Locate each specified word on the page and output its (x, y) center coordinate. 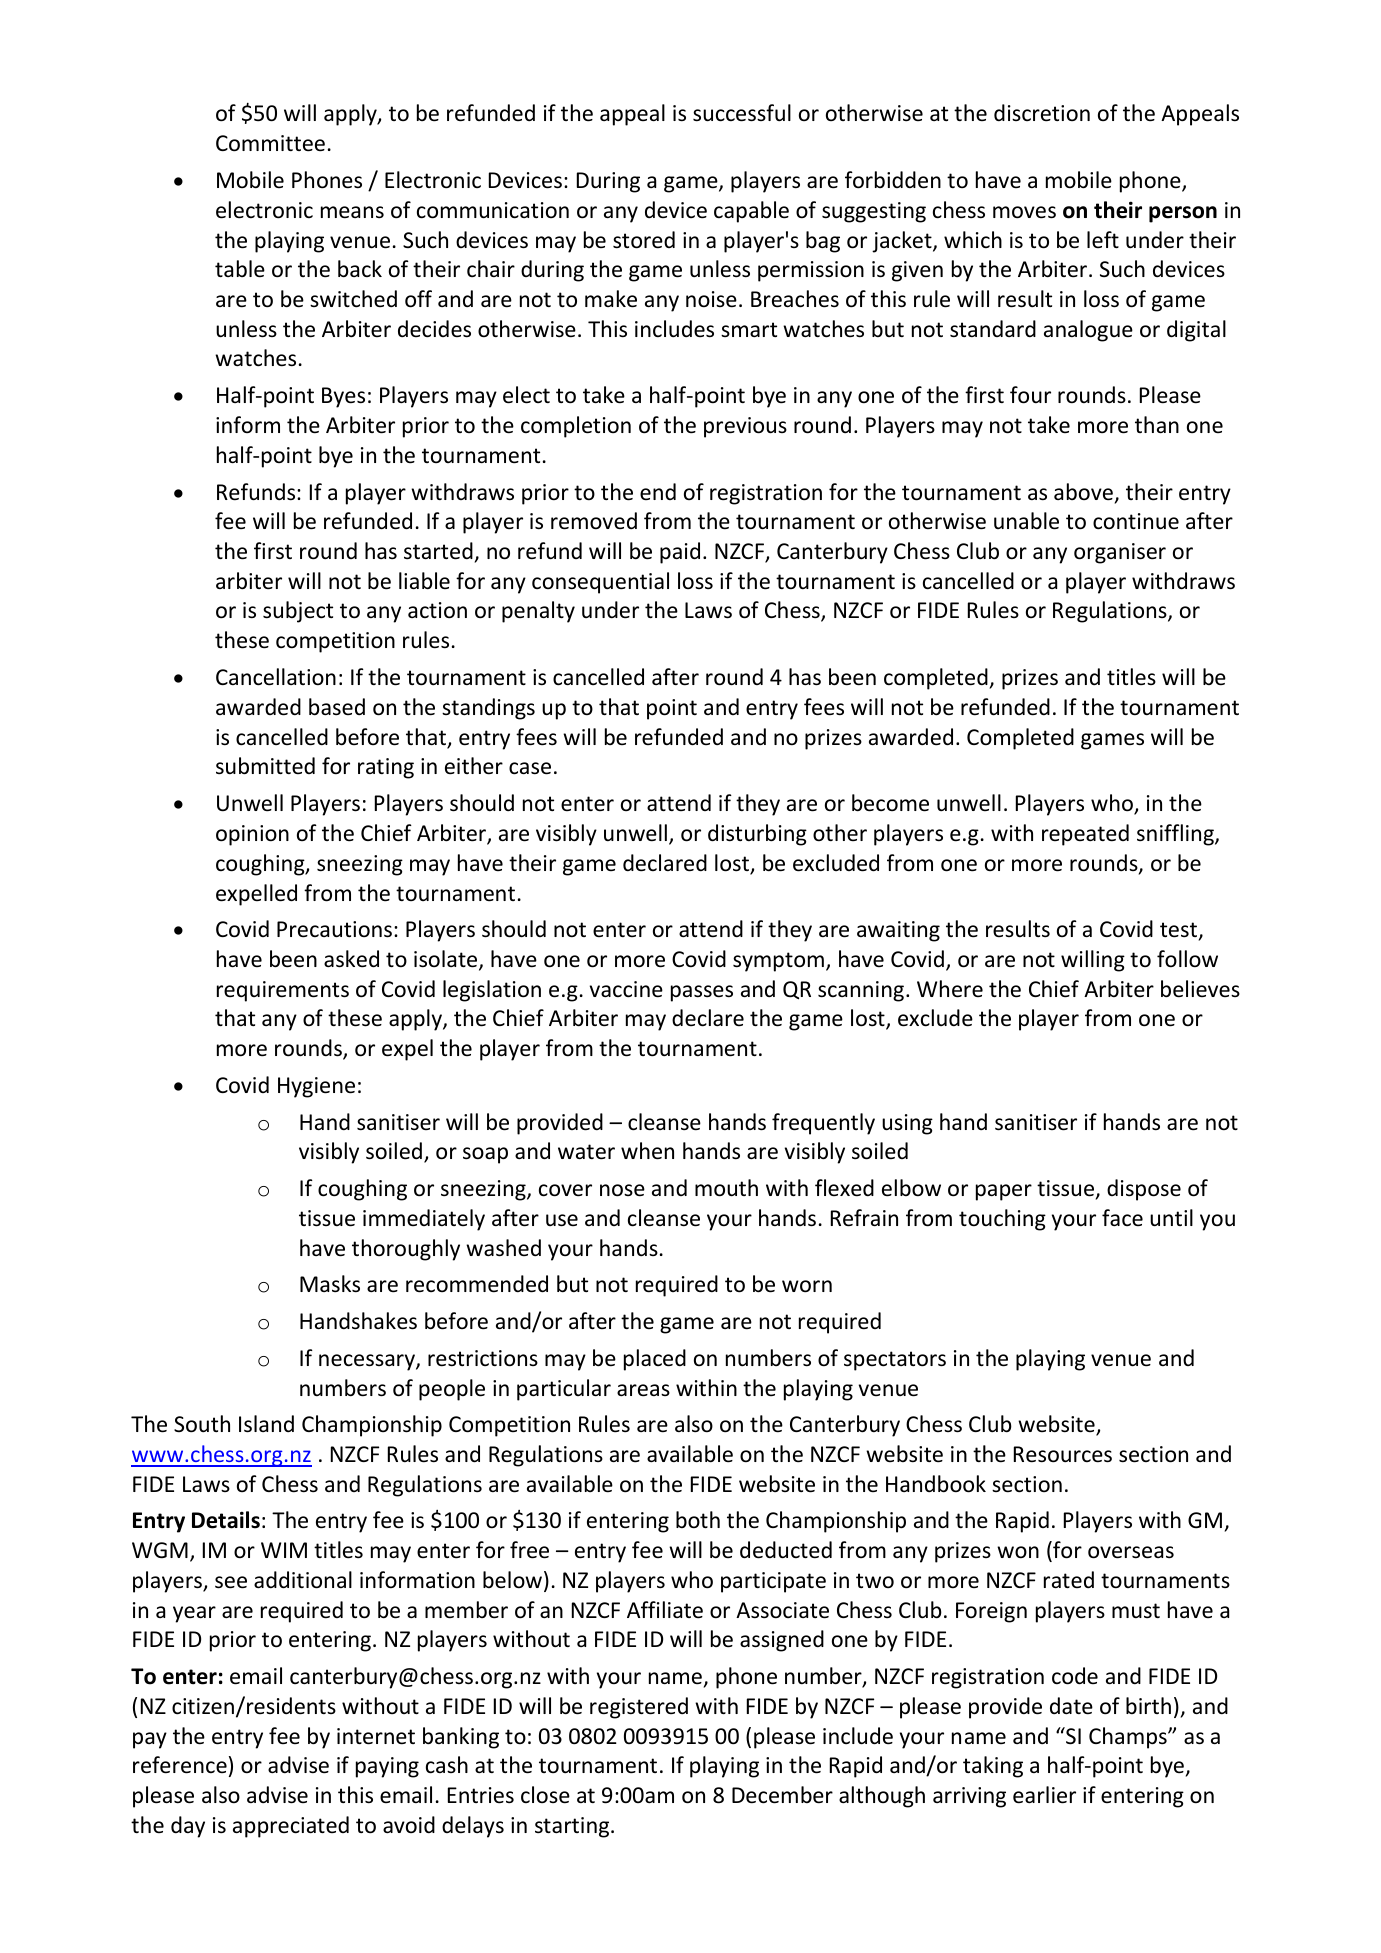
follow (1187, 959)
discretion (1042, 113)
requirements (283, 991)
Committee (270, 143)
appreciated (291, 1827)
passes (702, 993)
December (782, 1795)
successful (742, 113)
